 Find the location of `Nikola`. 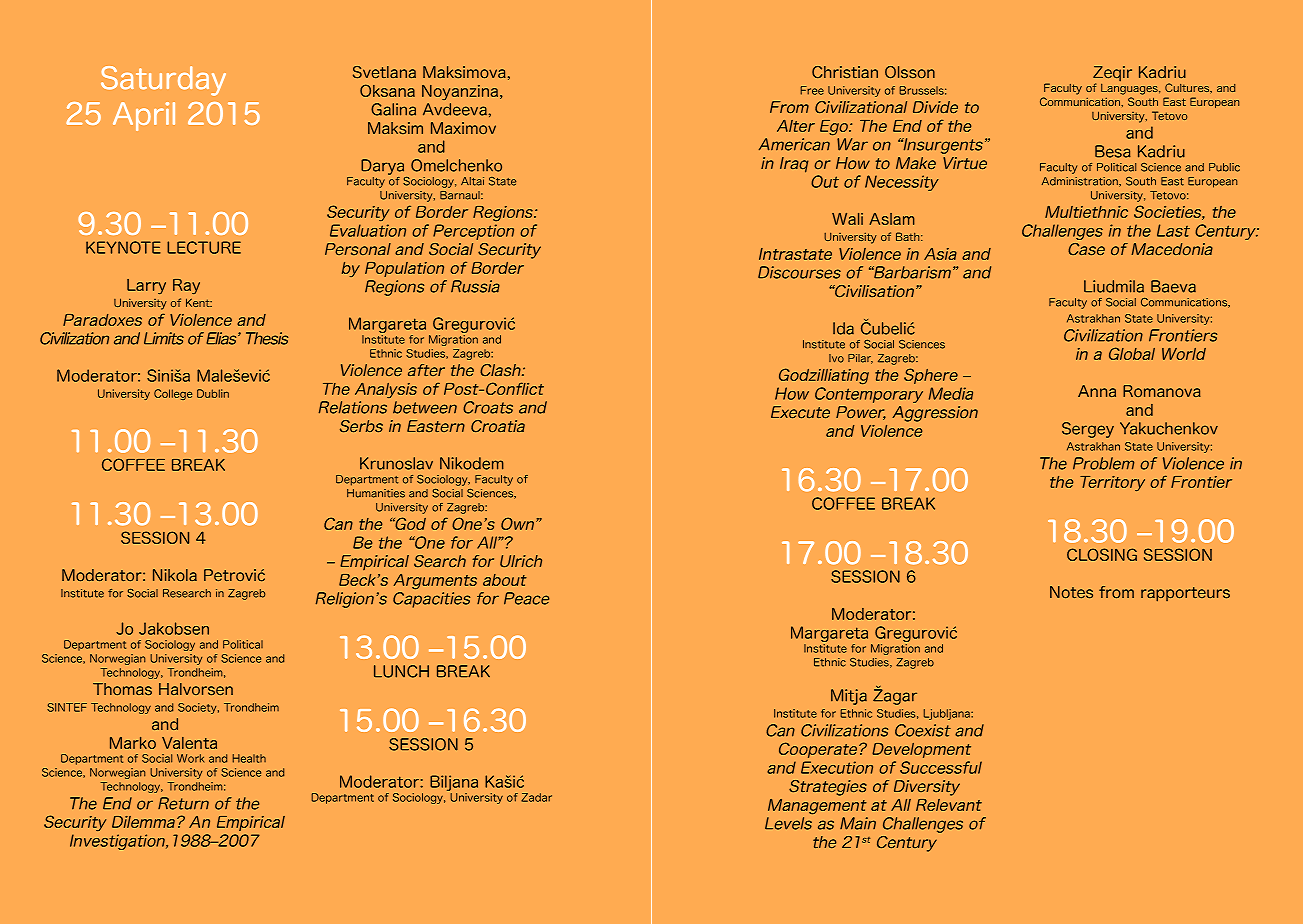

Nikola is located at coordinates (175, 575).
